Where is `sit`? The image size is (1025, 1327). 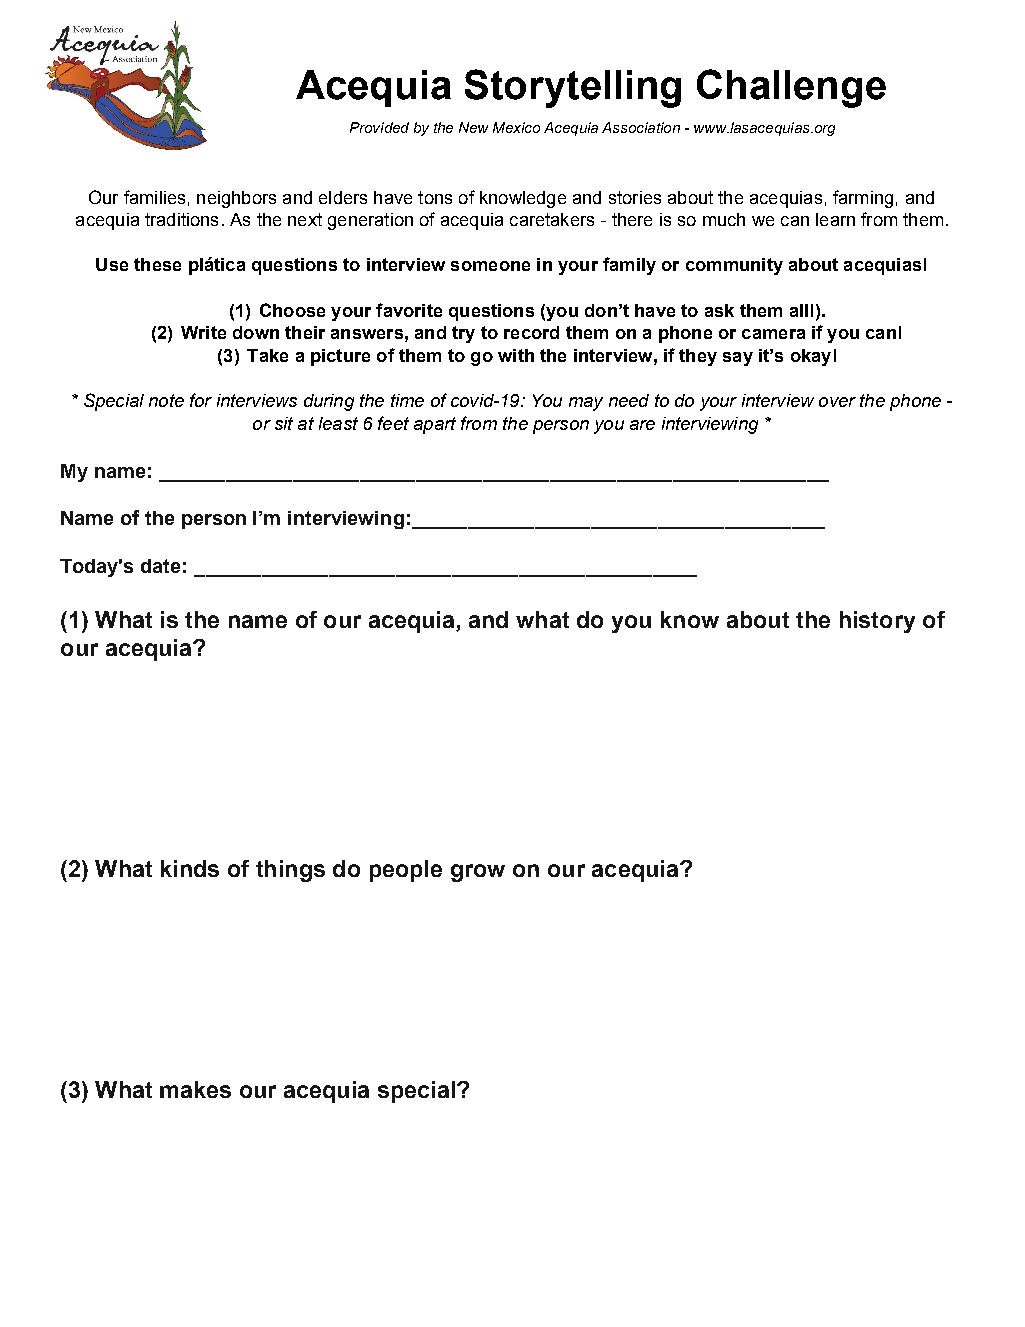
sit is located at coordinates (284, 423).
